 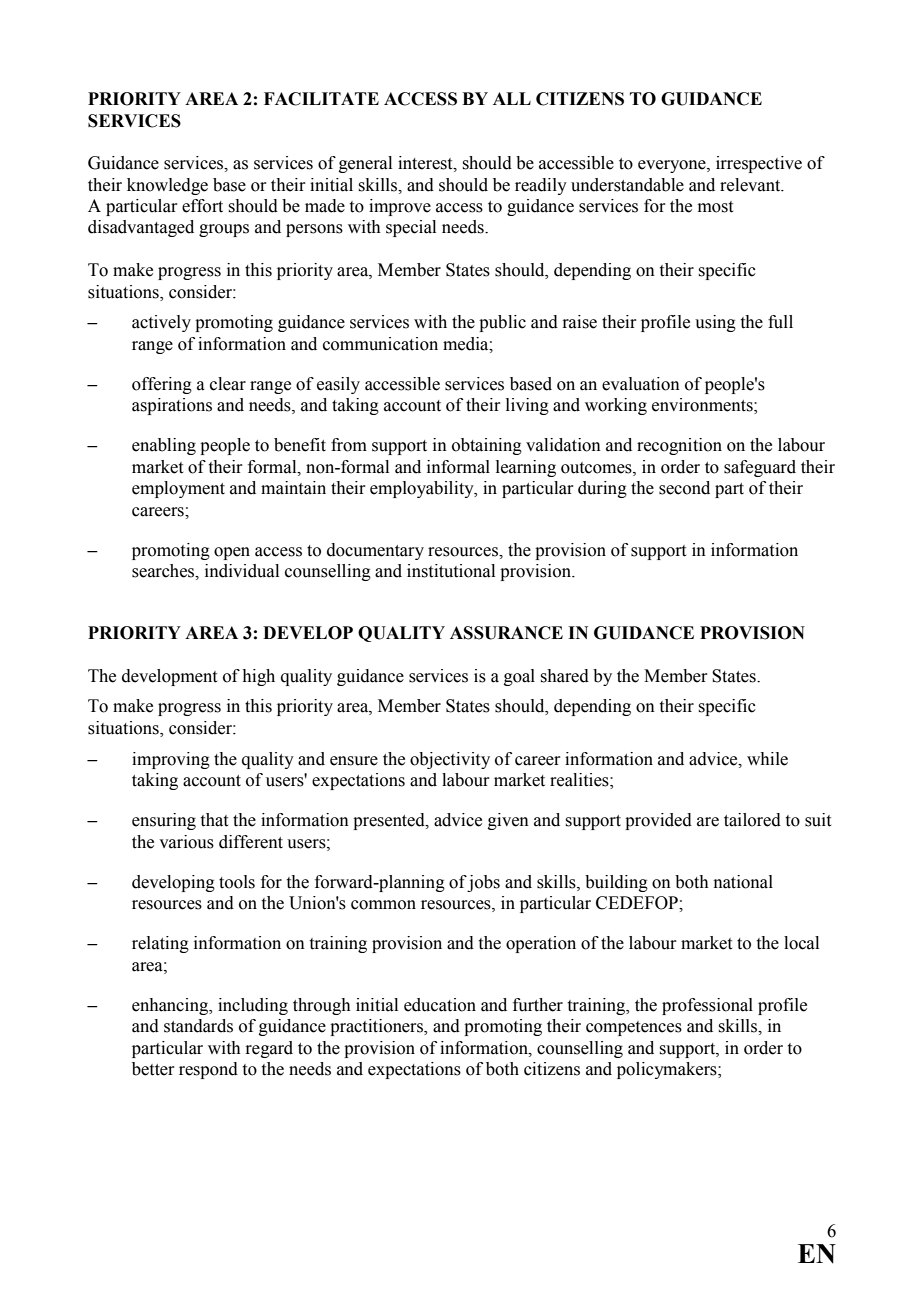 What do you see at coordinates (759, 164) in the screenshot?
I see `irrespective` at bounding box center [759, 164].
